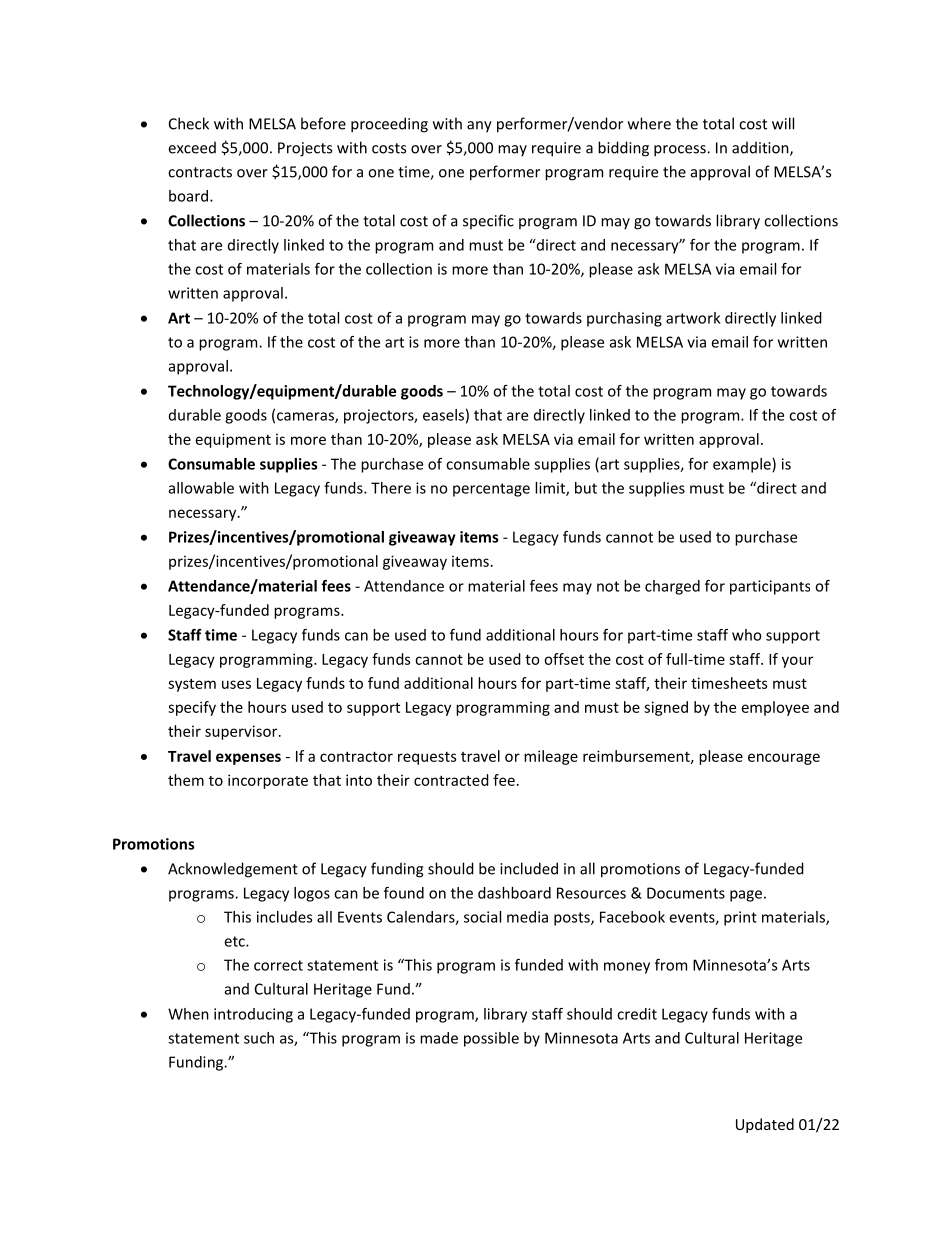 The image size is (952, 1233). What do you see at coordinates (259, 1038) in the screenshot?
I see `such` at bounding box center [259, 1038].
